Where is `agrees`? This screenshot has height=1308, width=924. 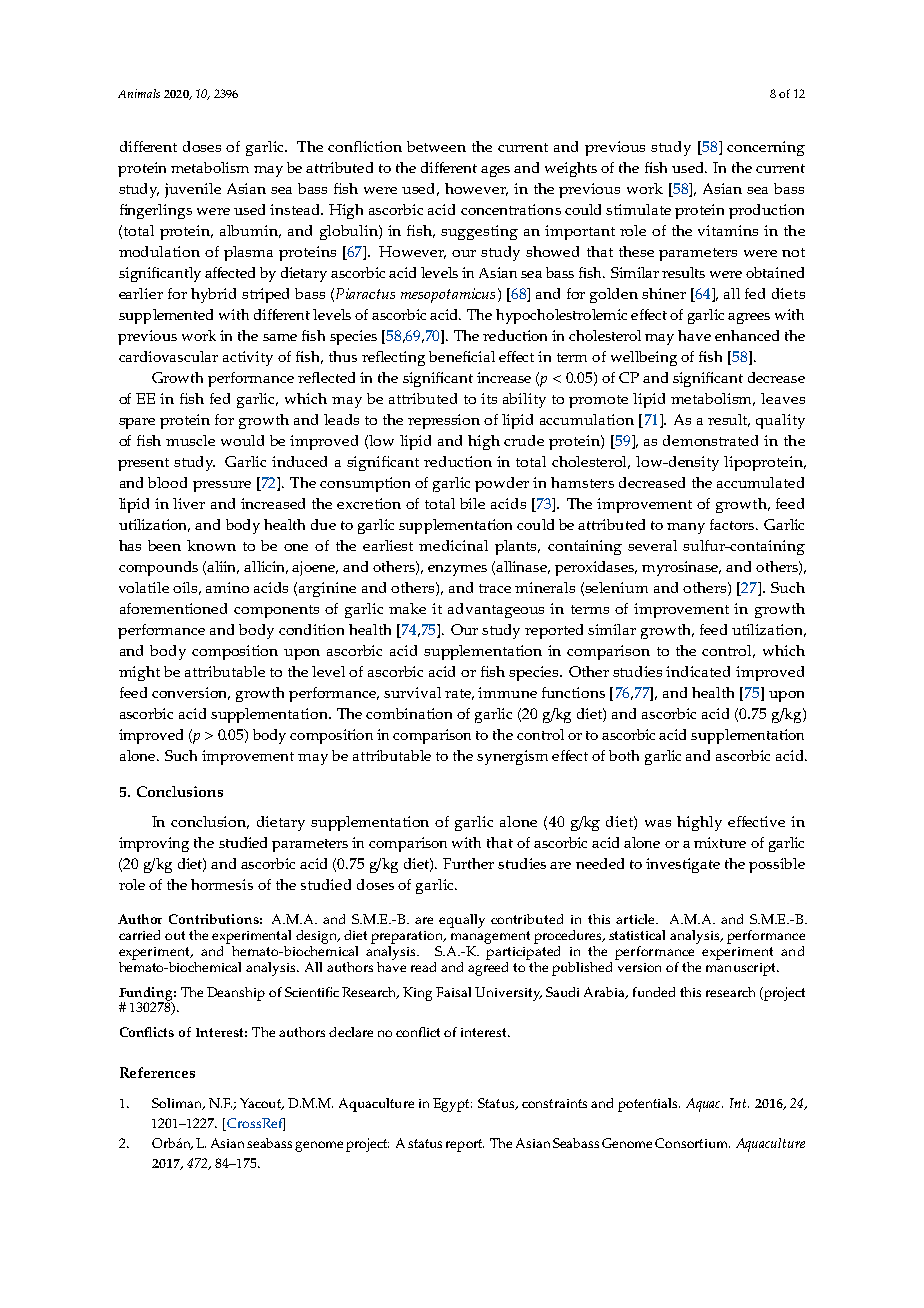
agrees is located at coordinates (749, 318).
